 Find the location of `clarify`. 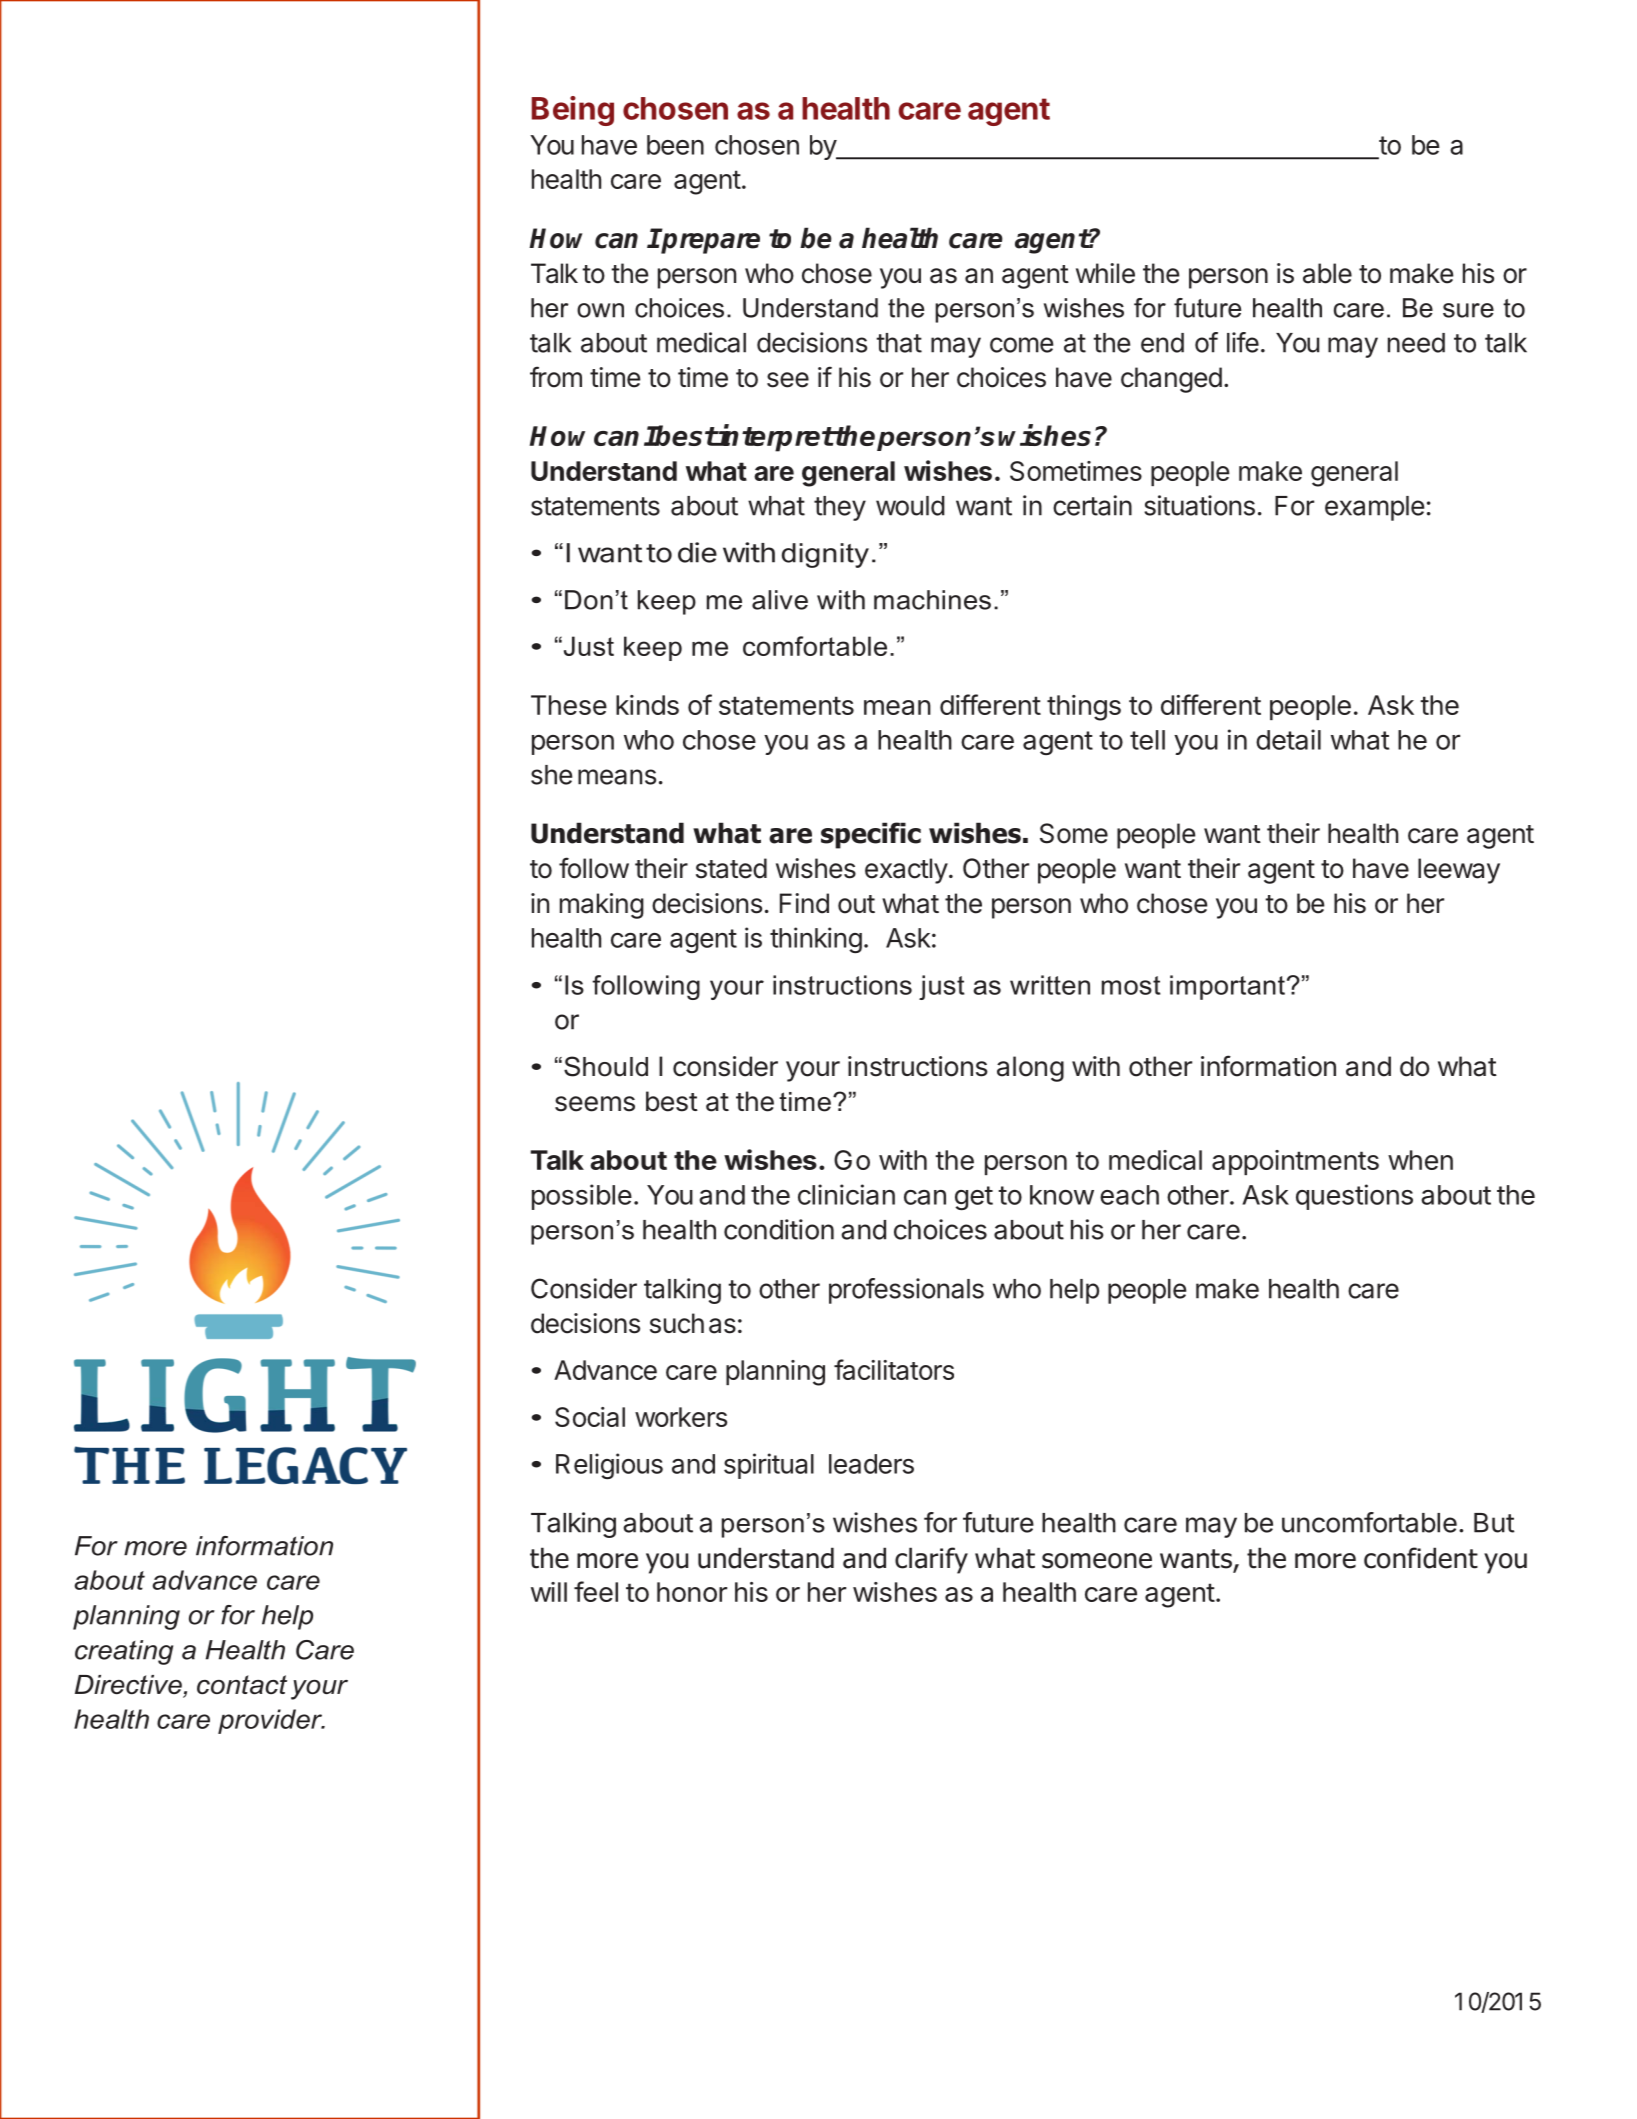

clarify is located at coordinates (931, 1560).
